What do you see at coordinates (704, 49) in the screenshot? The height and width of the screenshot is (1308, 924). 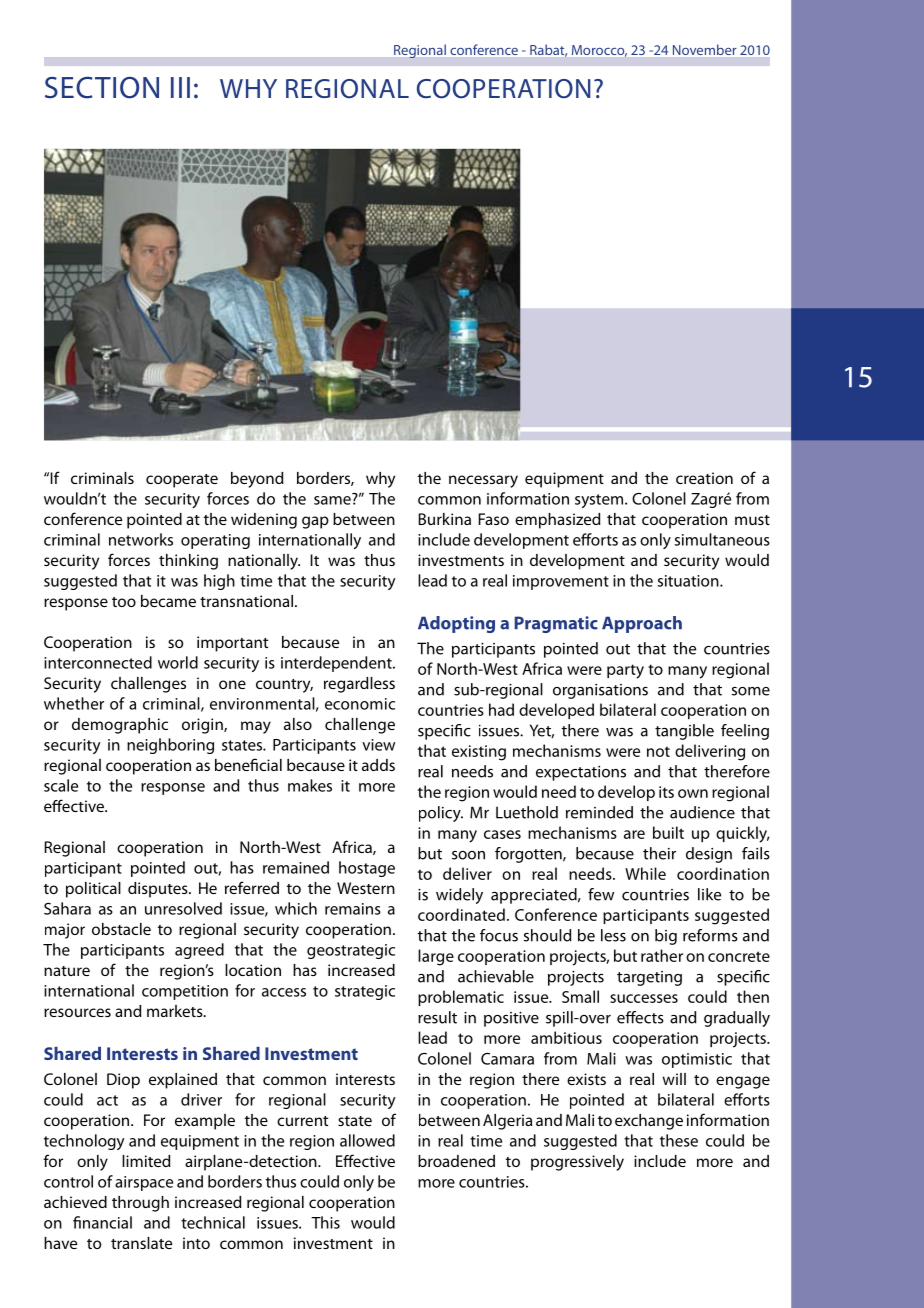 I see `November` at bounding box center [704, 49].
